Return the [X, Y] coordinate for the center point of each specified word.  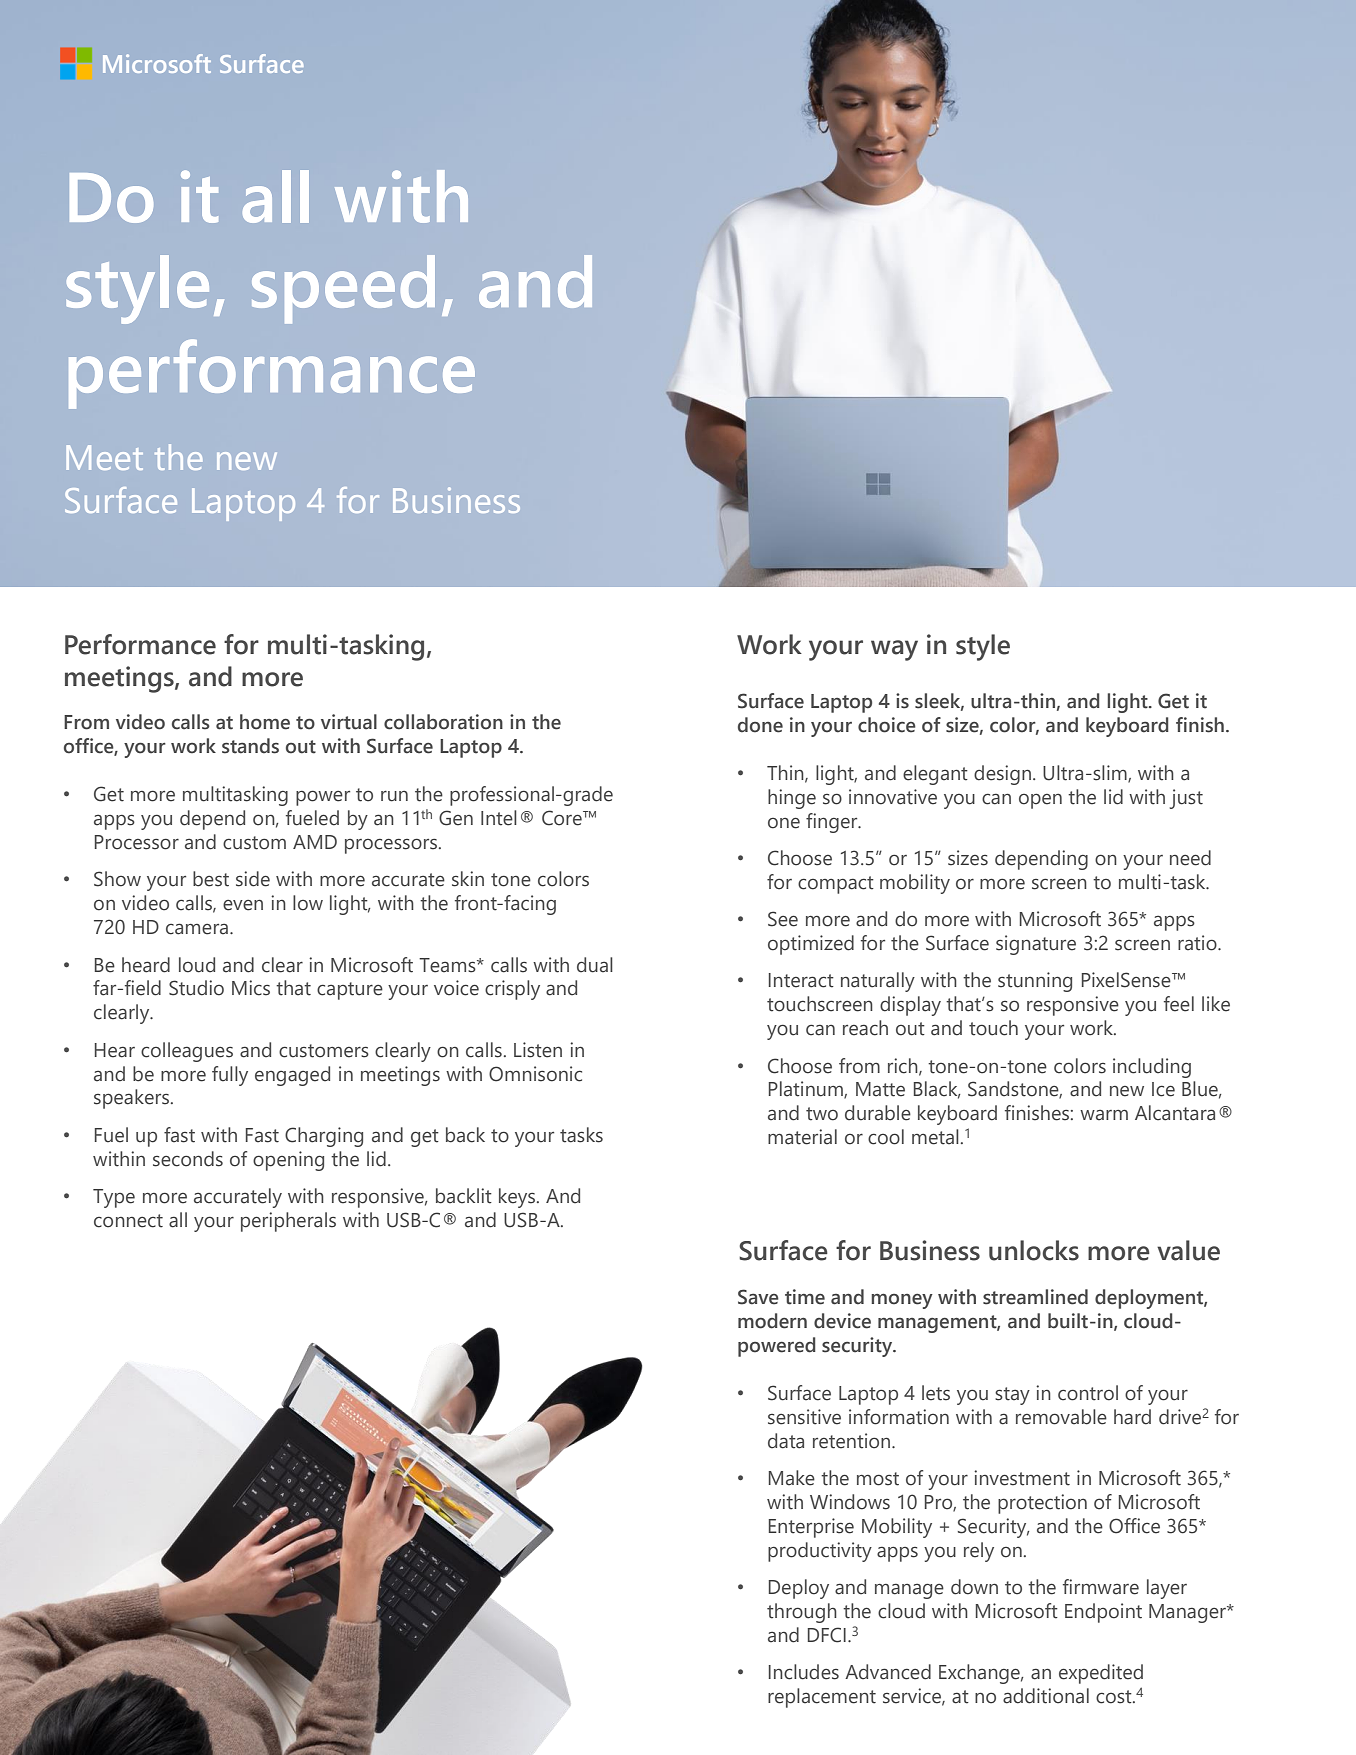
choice [887, 725]
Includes [804, 1672]
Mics [251, 988]
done [760, 725]
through [802, 1613]
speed [343, 289]
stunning [1035, 982]
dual [595, 965]
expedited [1101, 1674]
